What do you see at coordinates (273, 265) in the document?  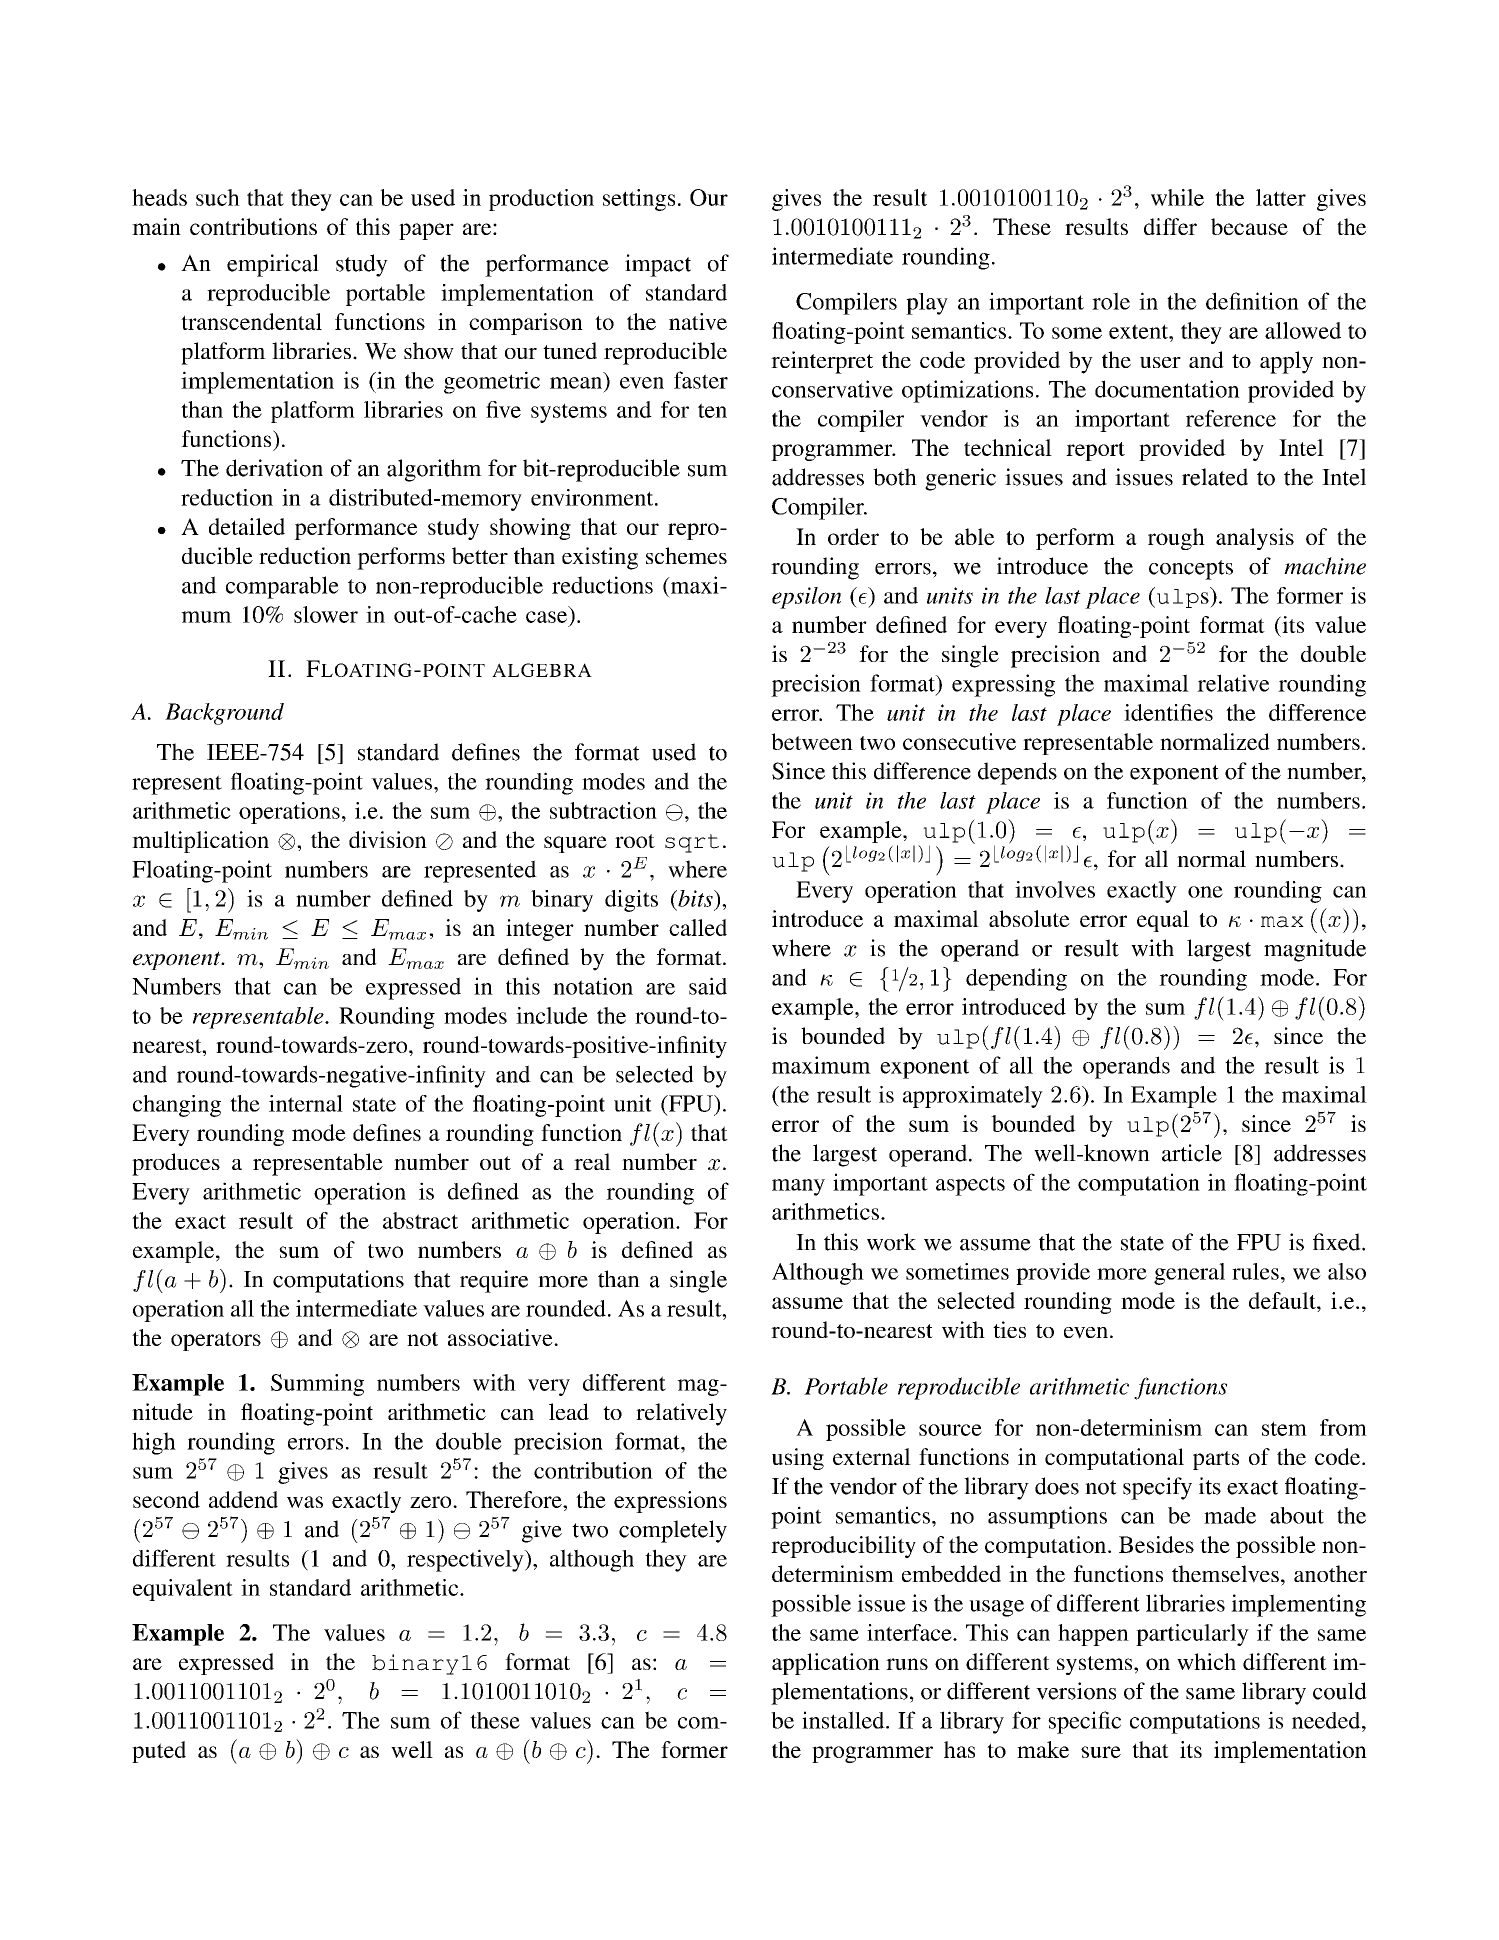 I see `empirical` at bounding box center [273, 265].
